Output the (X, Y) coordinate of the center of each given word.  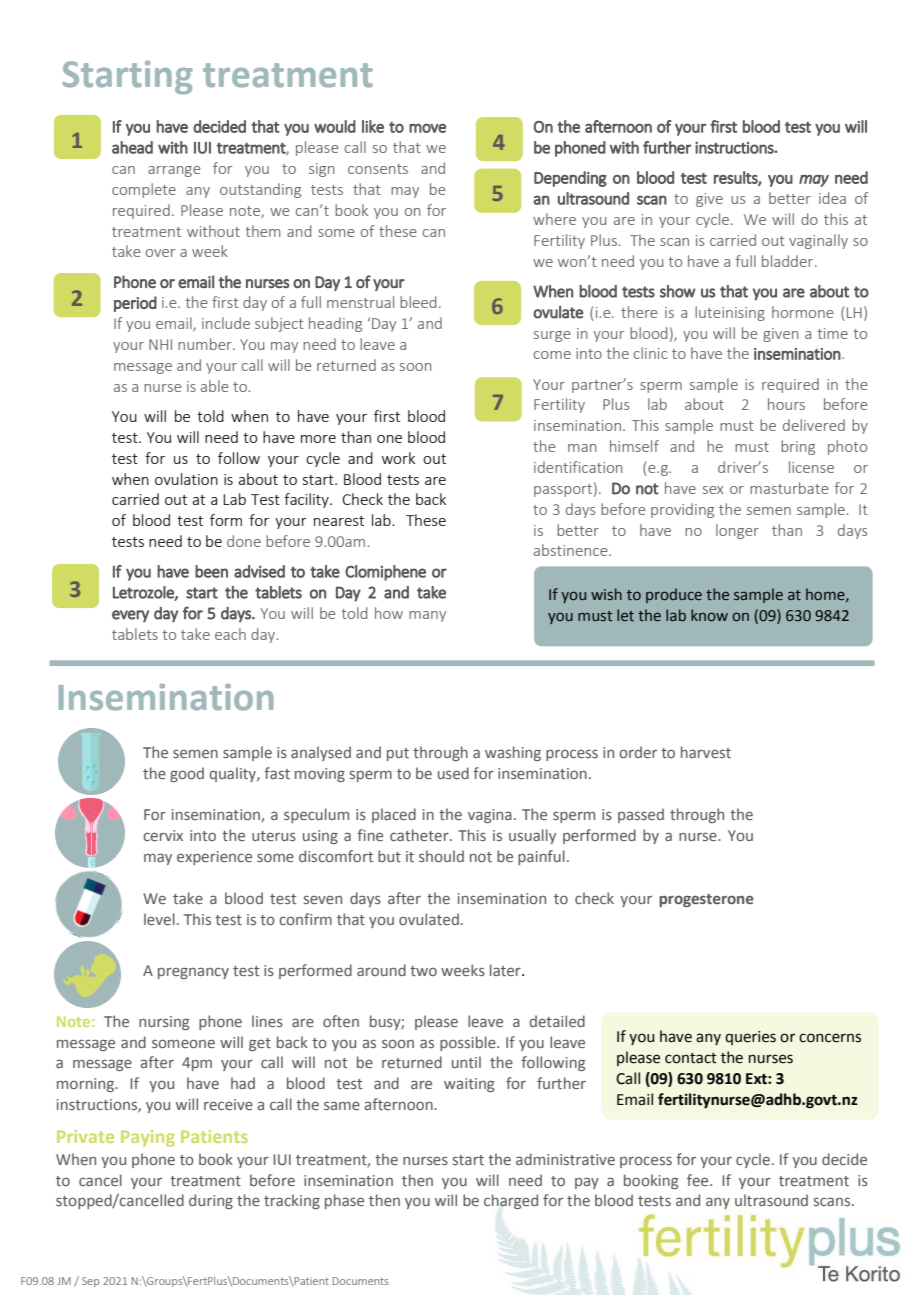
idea (832, 198)
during (211, 1201)
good (187, 774)
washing (513, 753)
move (427, 128)
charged (511, 1201)
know (709, 615)
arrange (174, 171)
